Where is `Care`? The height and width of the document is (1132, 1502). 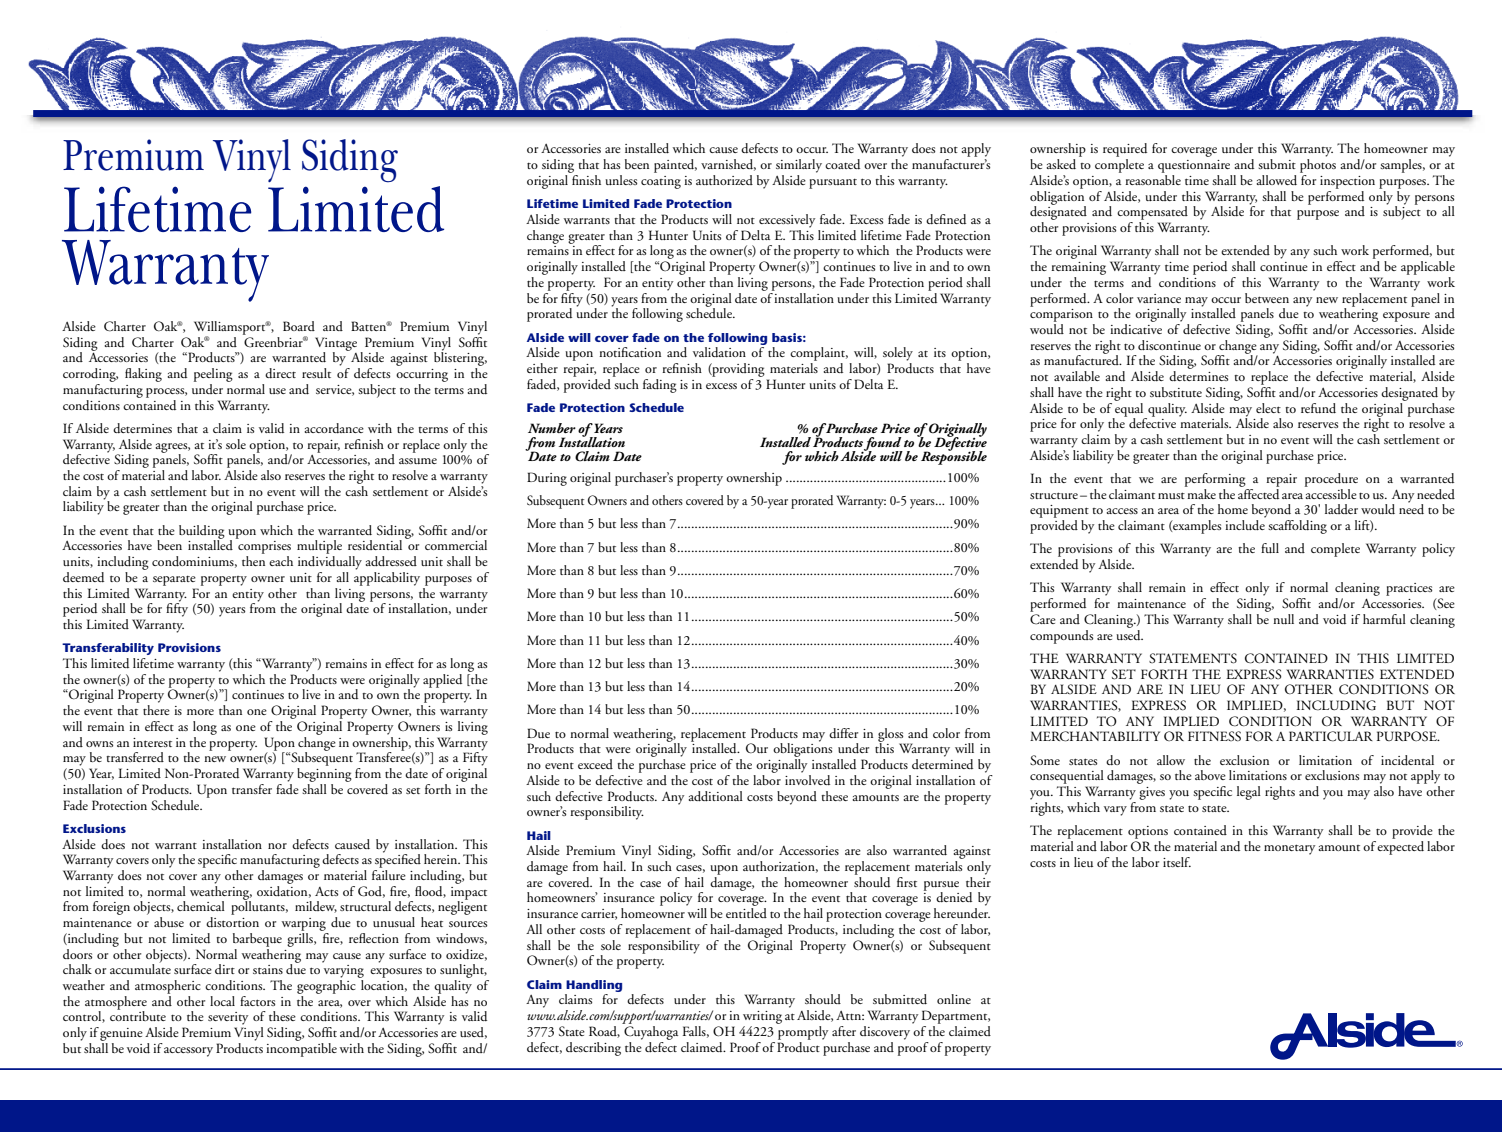
Care is located at coordinates (1043, 619).
